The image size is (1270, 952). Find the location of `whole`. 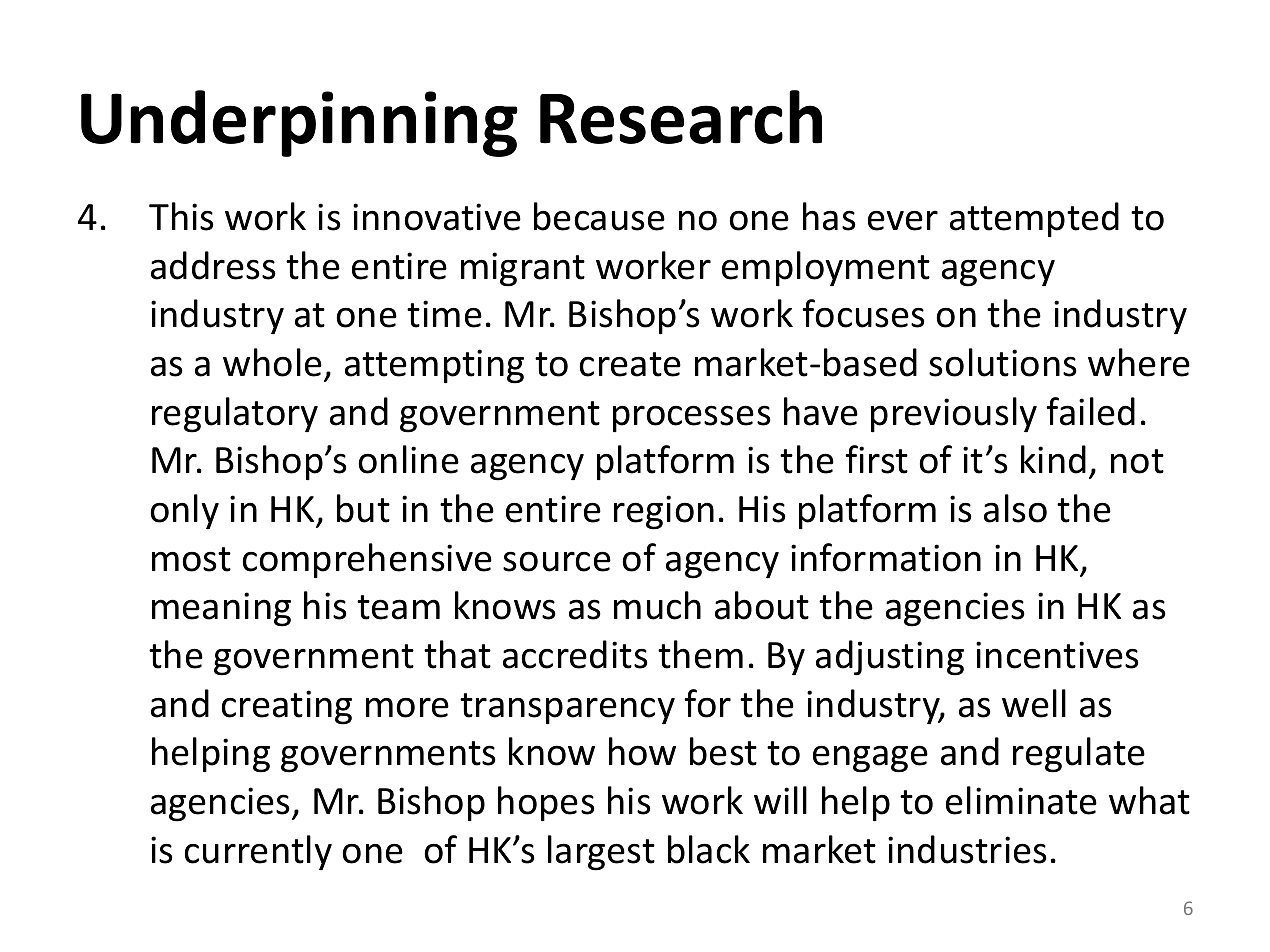

whole is located at coordinates (272, 362).
